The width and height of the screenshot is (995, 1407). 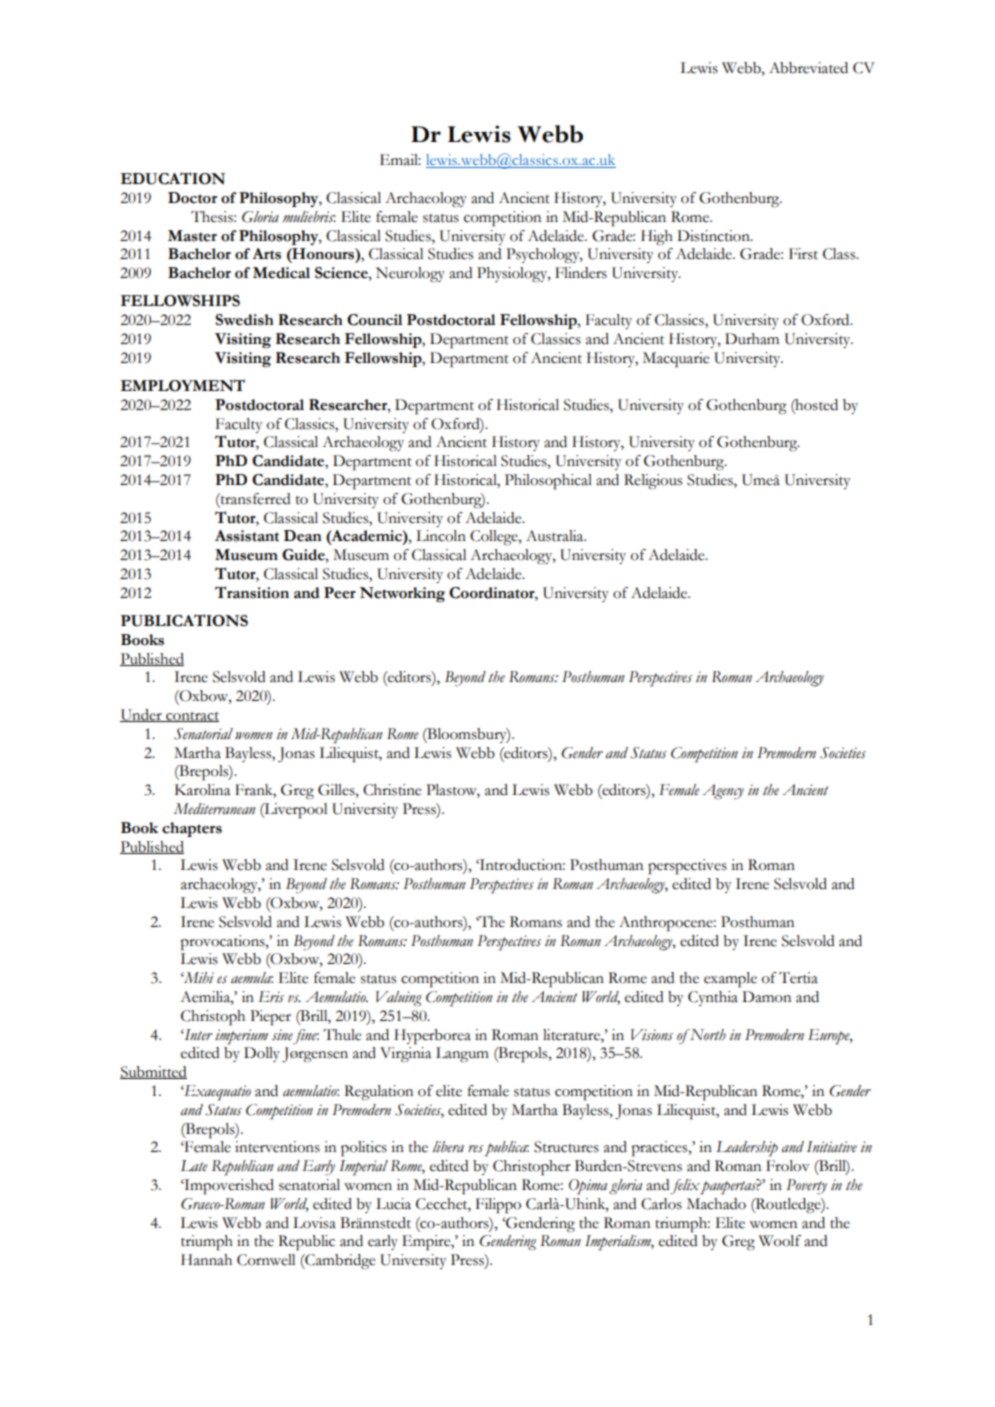 I want to click on Agency, so click(x=723, y=792).
